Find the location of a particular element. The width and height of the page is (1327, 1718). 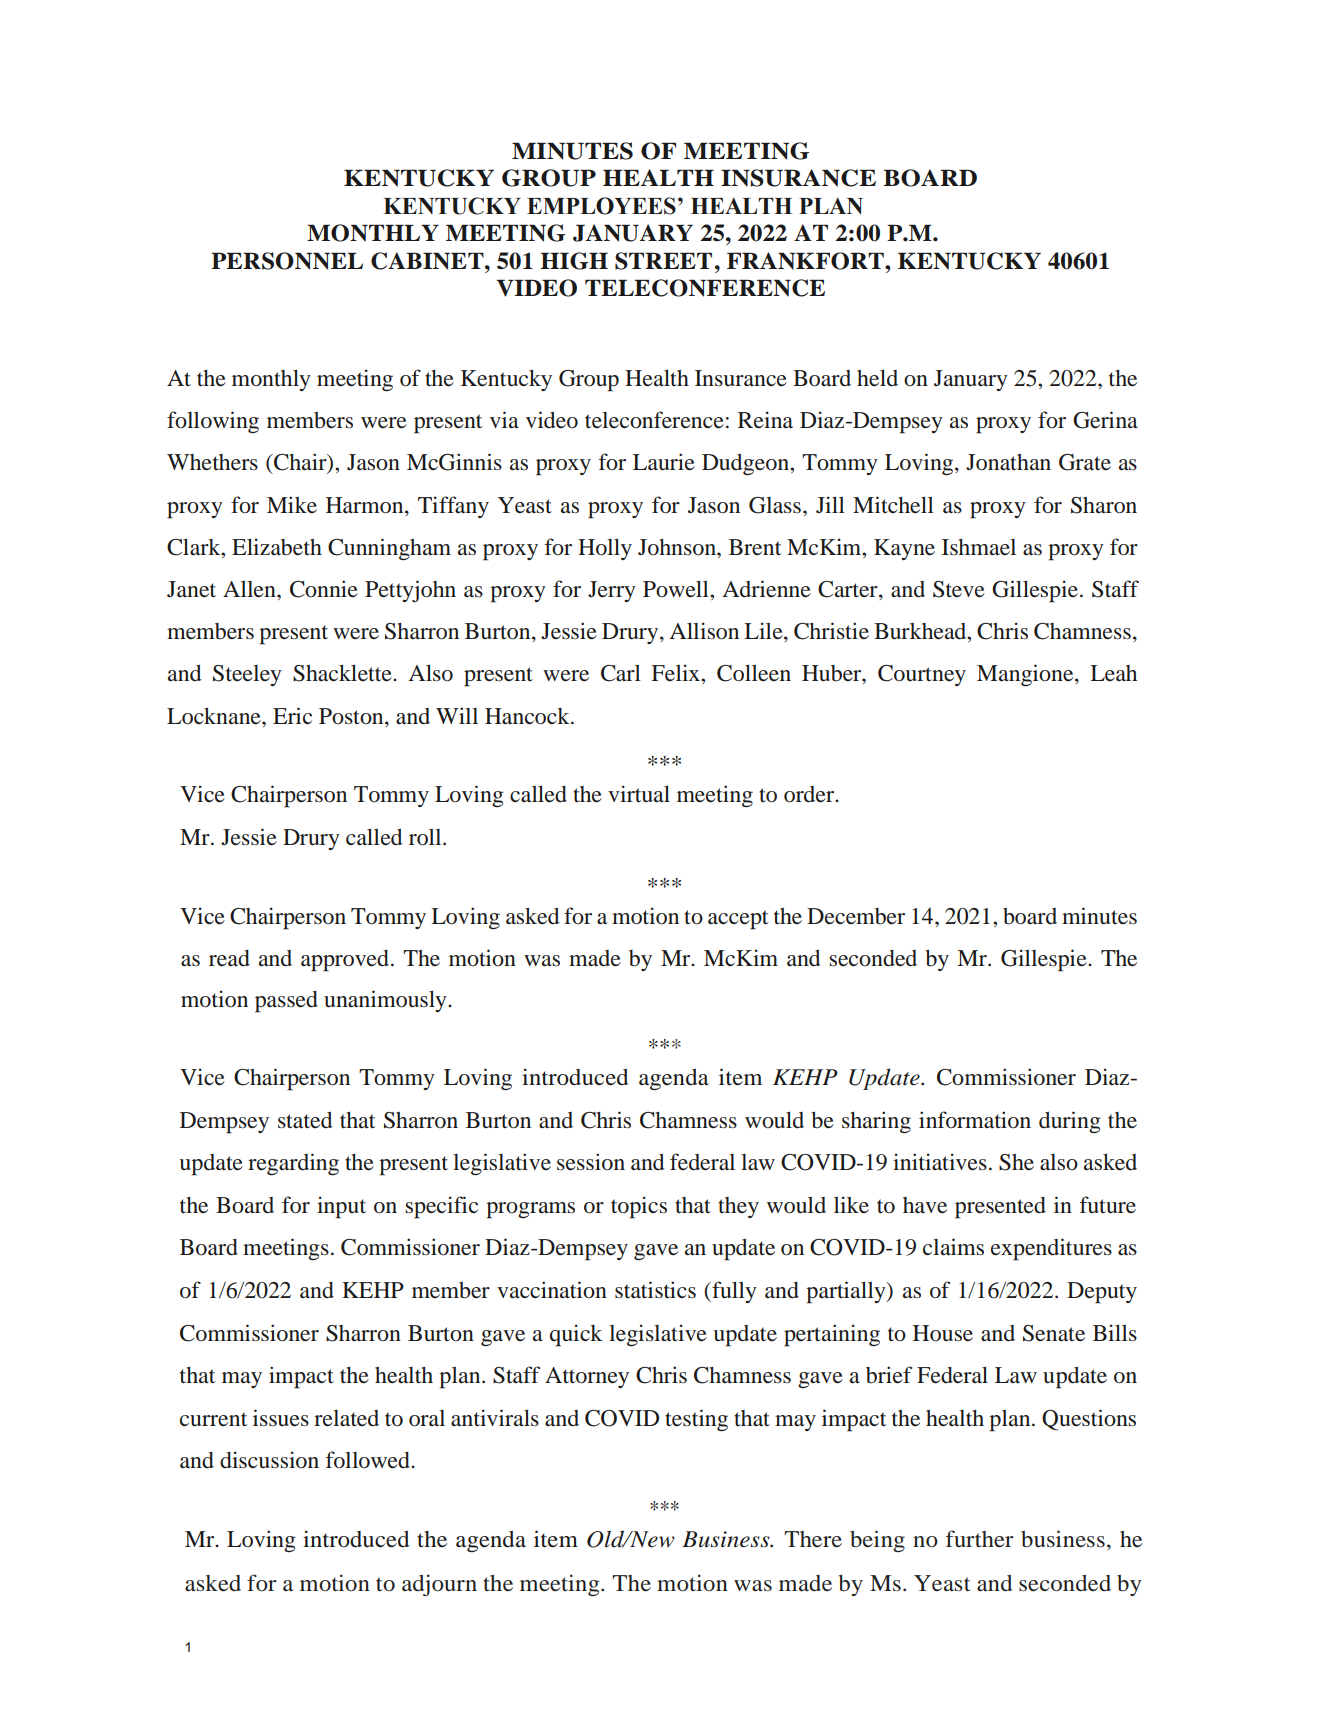

approved is located at coordinates (345, 961).
